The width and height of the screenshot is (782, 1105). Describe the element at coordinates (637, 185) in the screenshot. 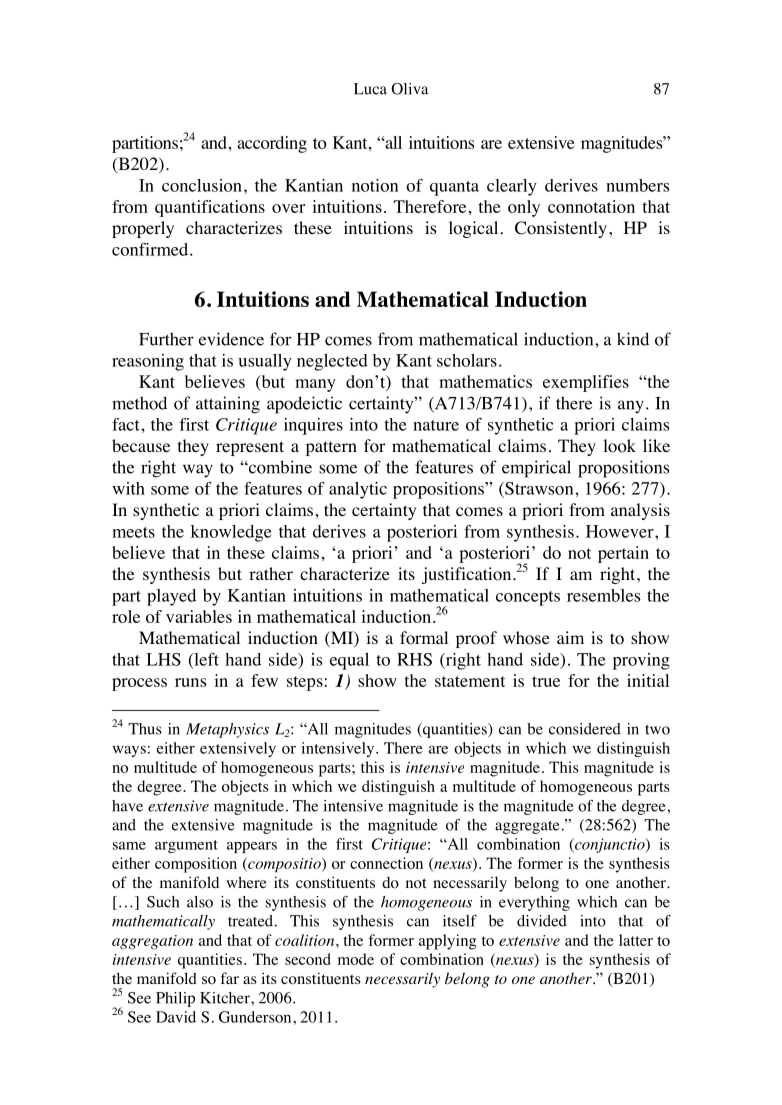

I see `numbers` at that location.
